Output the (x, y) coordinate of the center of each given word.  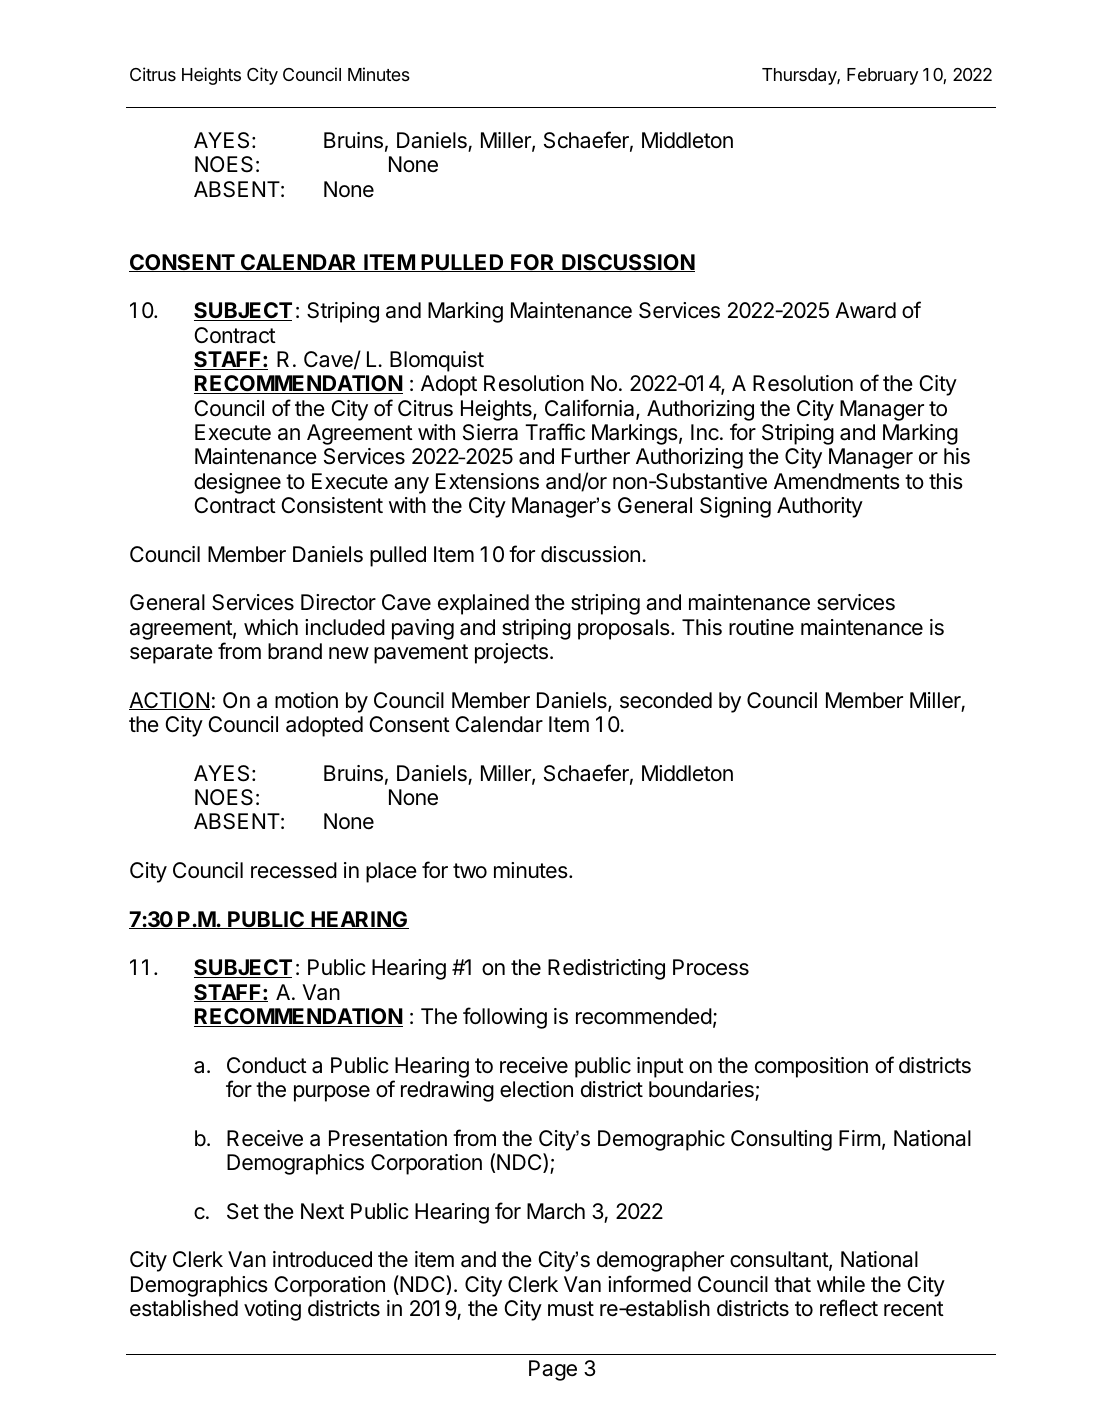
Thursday (801, 76)
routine (761, 627)
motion (306, 700)
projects (514, 653)
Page (553, 1370)
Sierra (490, 432)
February (882, 76)
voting (272, 1310)
